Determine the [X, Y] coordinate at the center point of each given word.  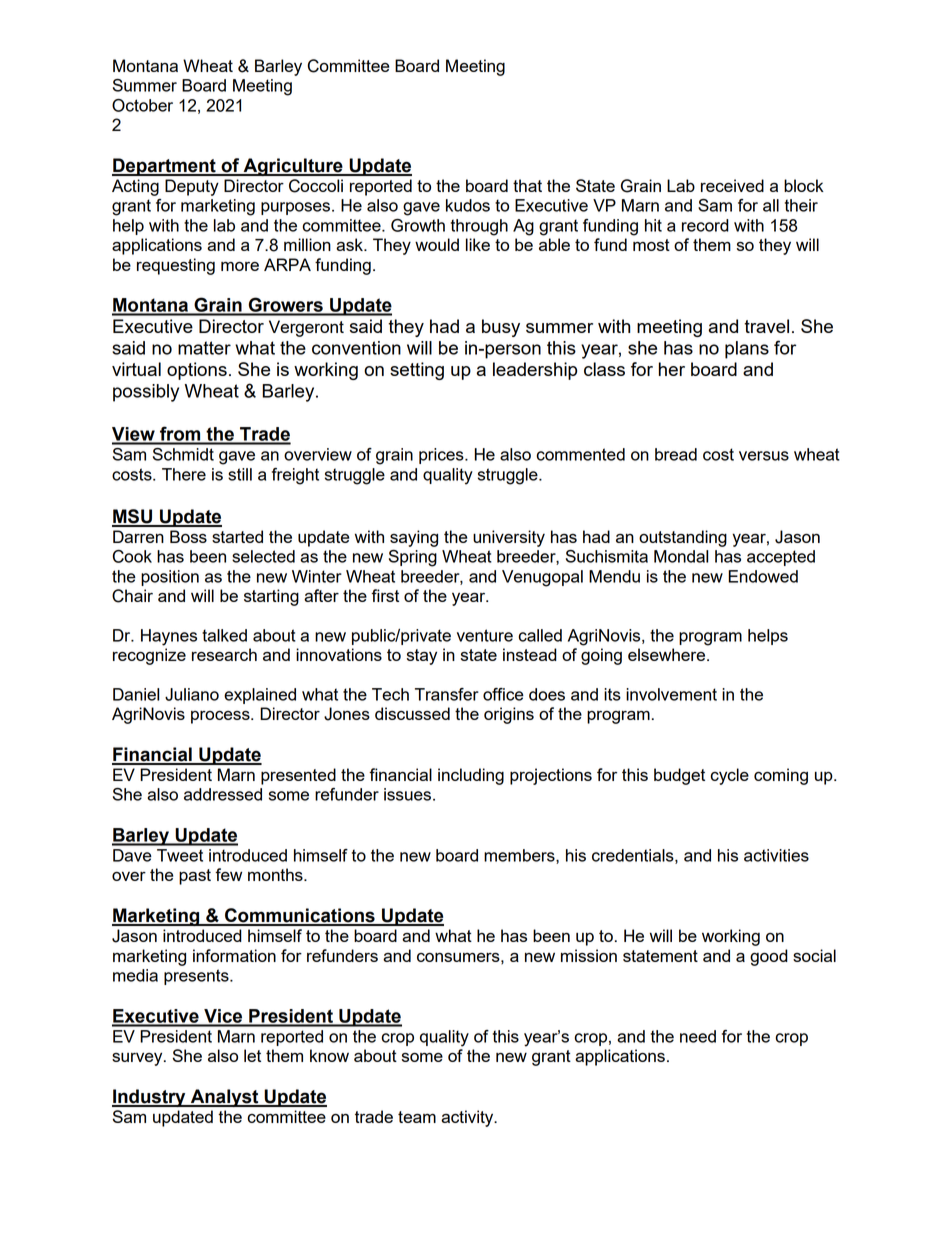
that [527, 185]
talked [224, 635]
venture [485, 635]
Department [165, 167]
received [732, 185]
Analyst [224, 1098]
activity [468, 1118]
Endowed [763, 576]
